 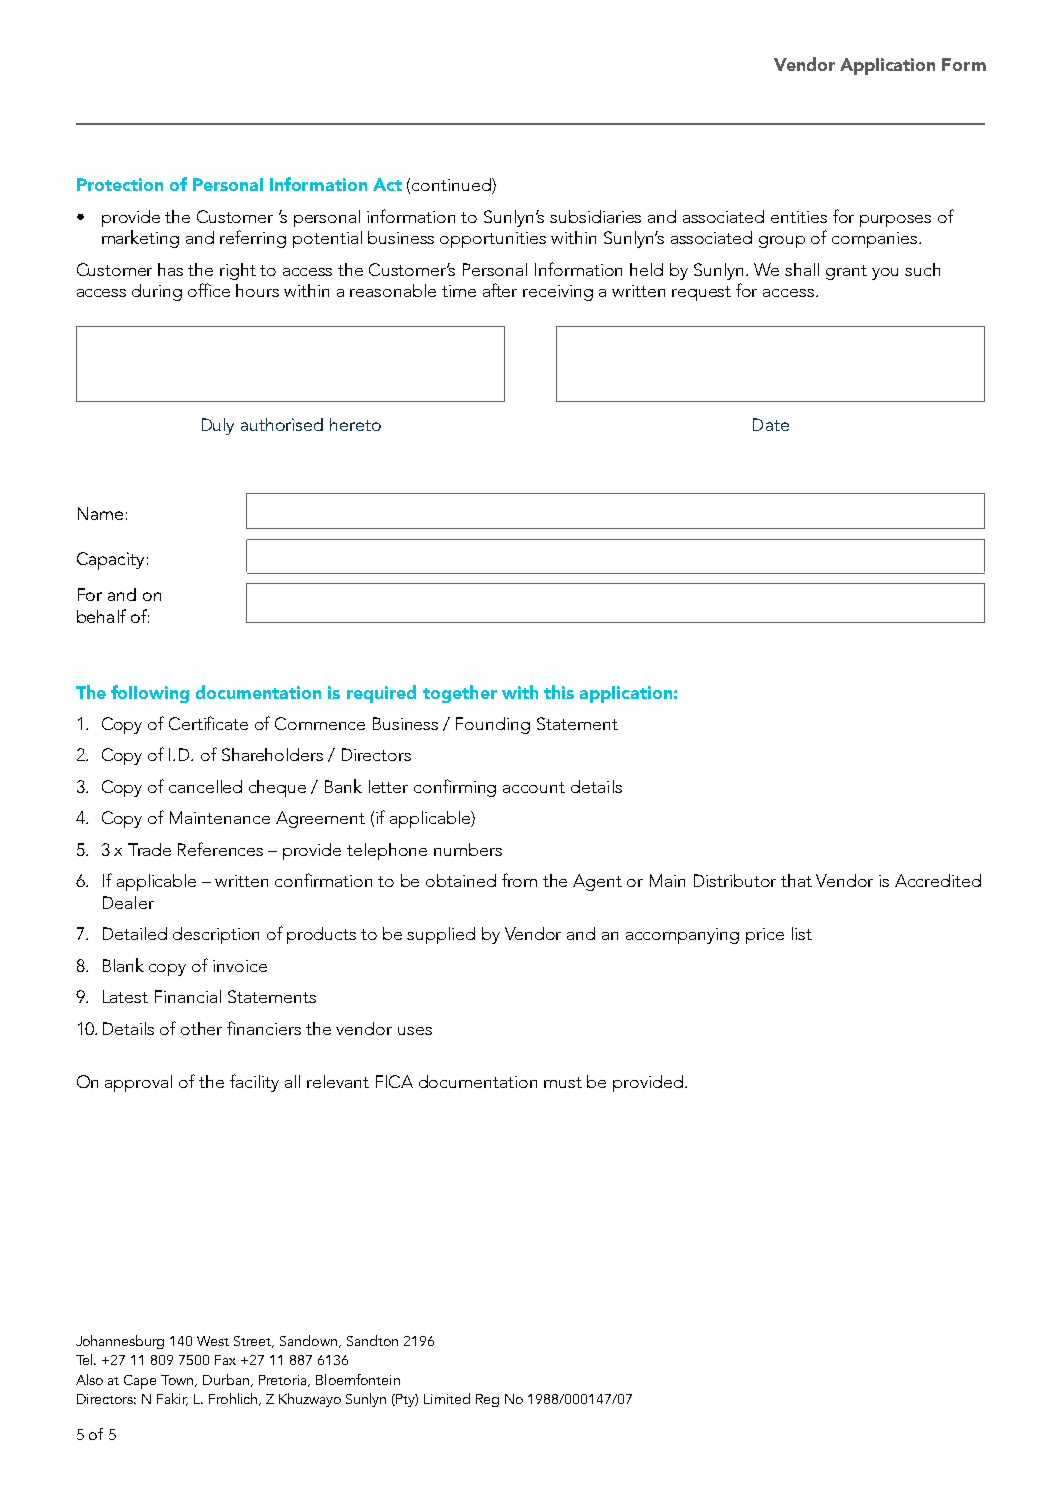 What do you see at coordinates (101, 616) in the document?
I see `behalf` at bounding box center [101, 616].
